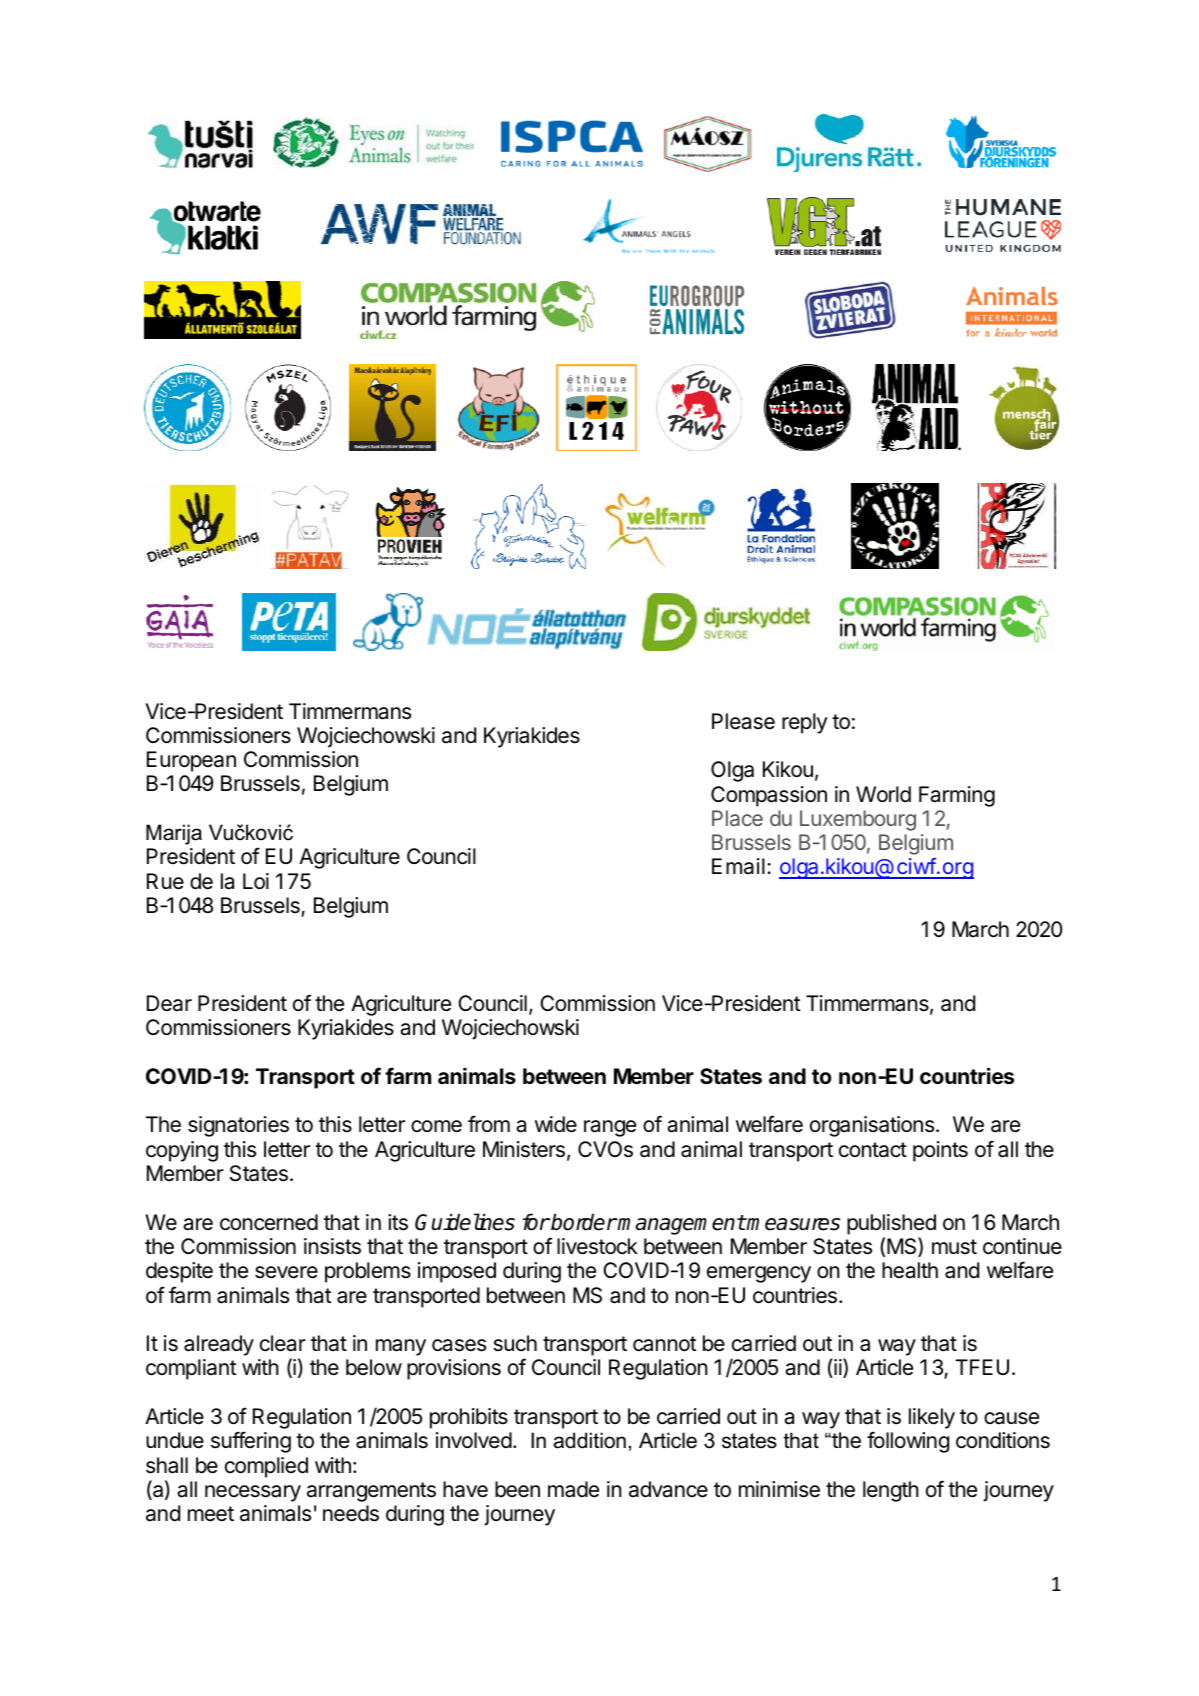 The width and height of the screenshot is (1199, 1696). I want to click on European, so click(191, 761).
